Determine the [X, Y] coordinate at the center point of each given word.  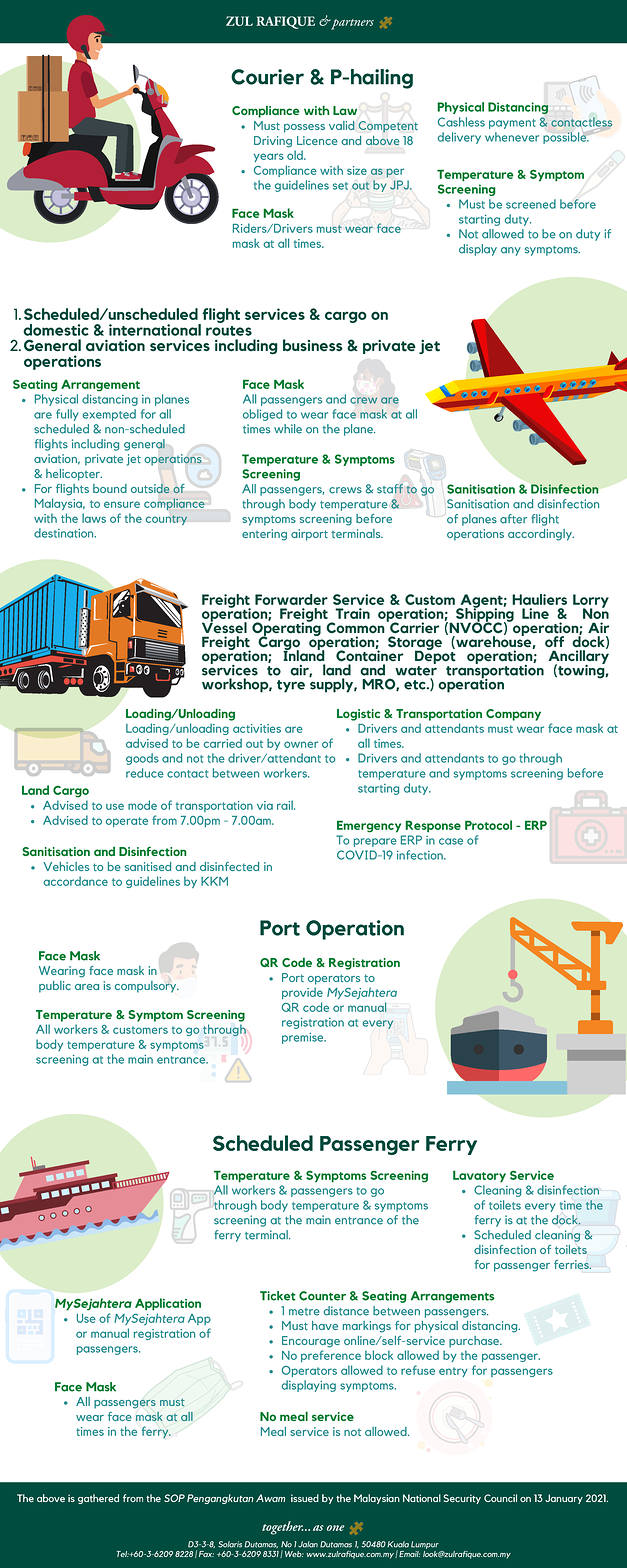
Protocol [488, 825]
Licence [317, 140]
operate [127, 822]
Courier [267, 77]
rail [286, 805]
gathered [98, 1499]
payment [512, 124]
